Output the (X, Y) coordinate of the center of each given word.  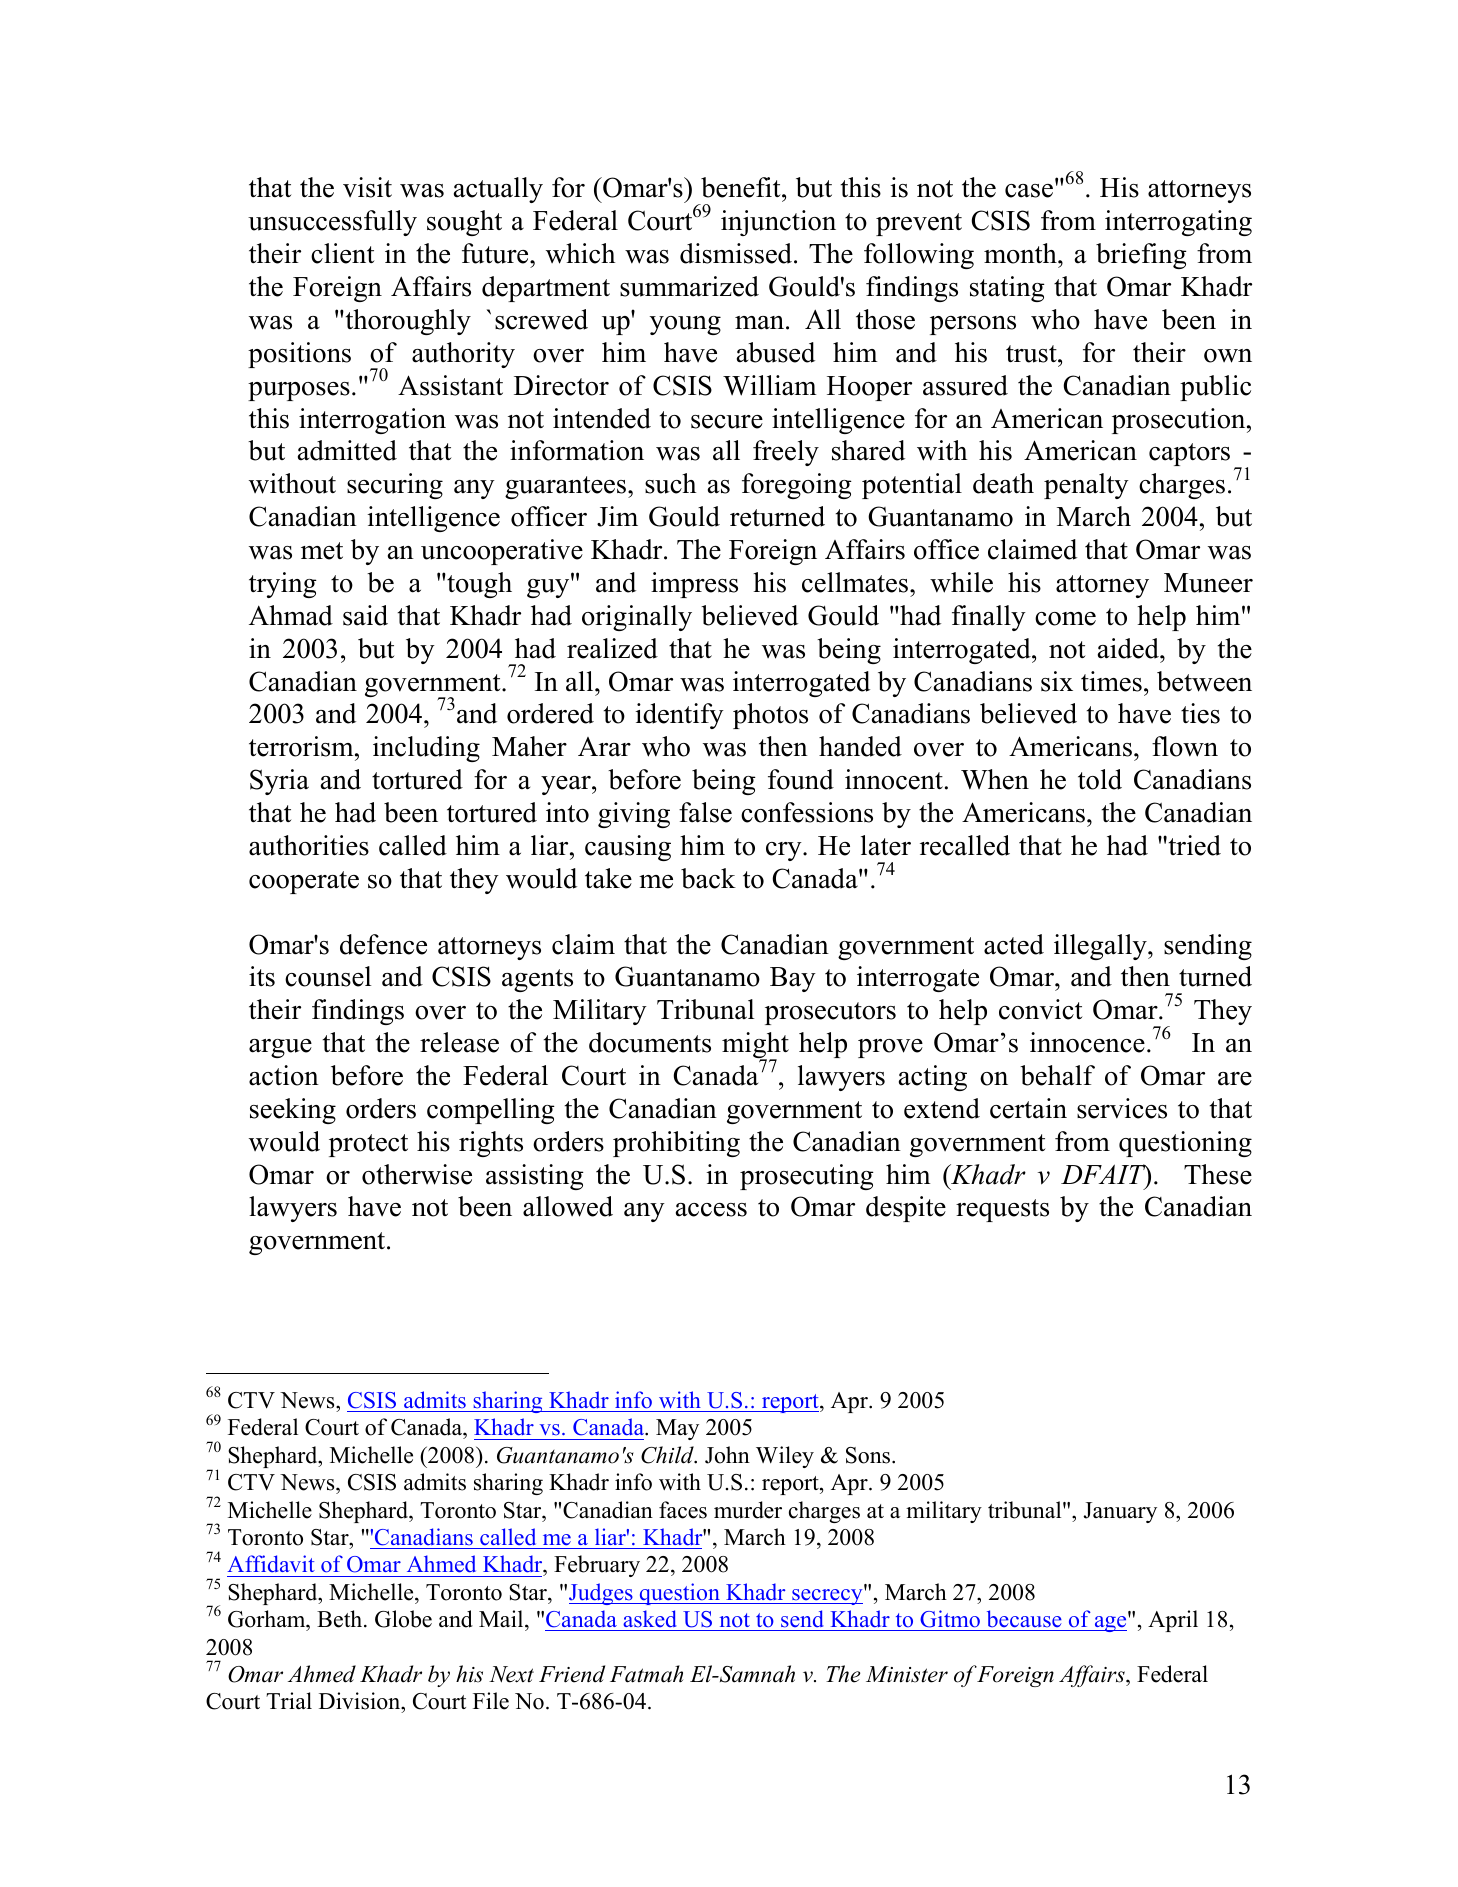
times (1111, 681)
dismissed (737, 253)
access (711, 1210)
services (1122, 1108)
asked (650, 1619)
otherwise (417, 1174)
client (343, 253)
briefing (1141, 256)
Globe (403, 1619)
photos (770, 716)
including (426, 749)
